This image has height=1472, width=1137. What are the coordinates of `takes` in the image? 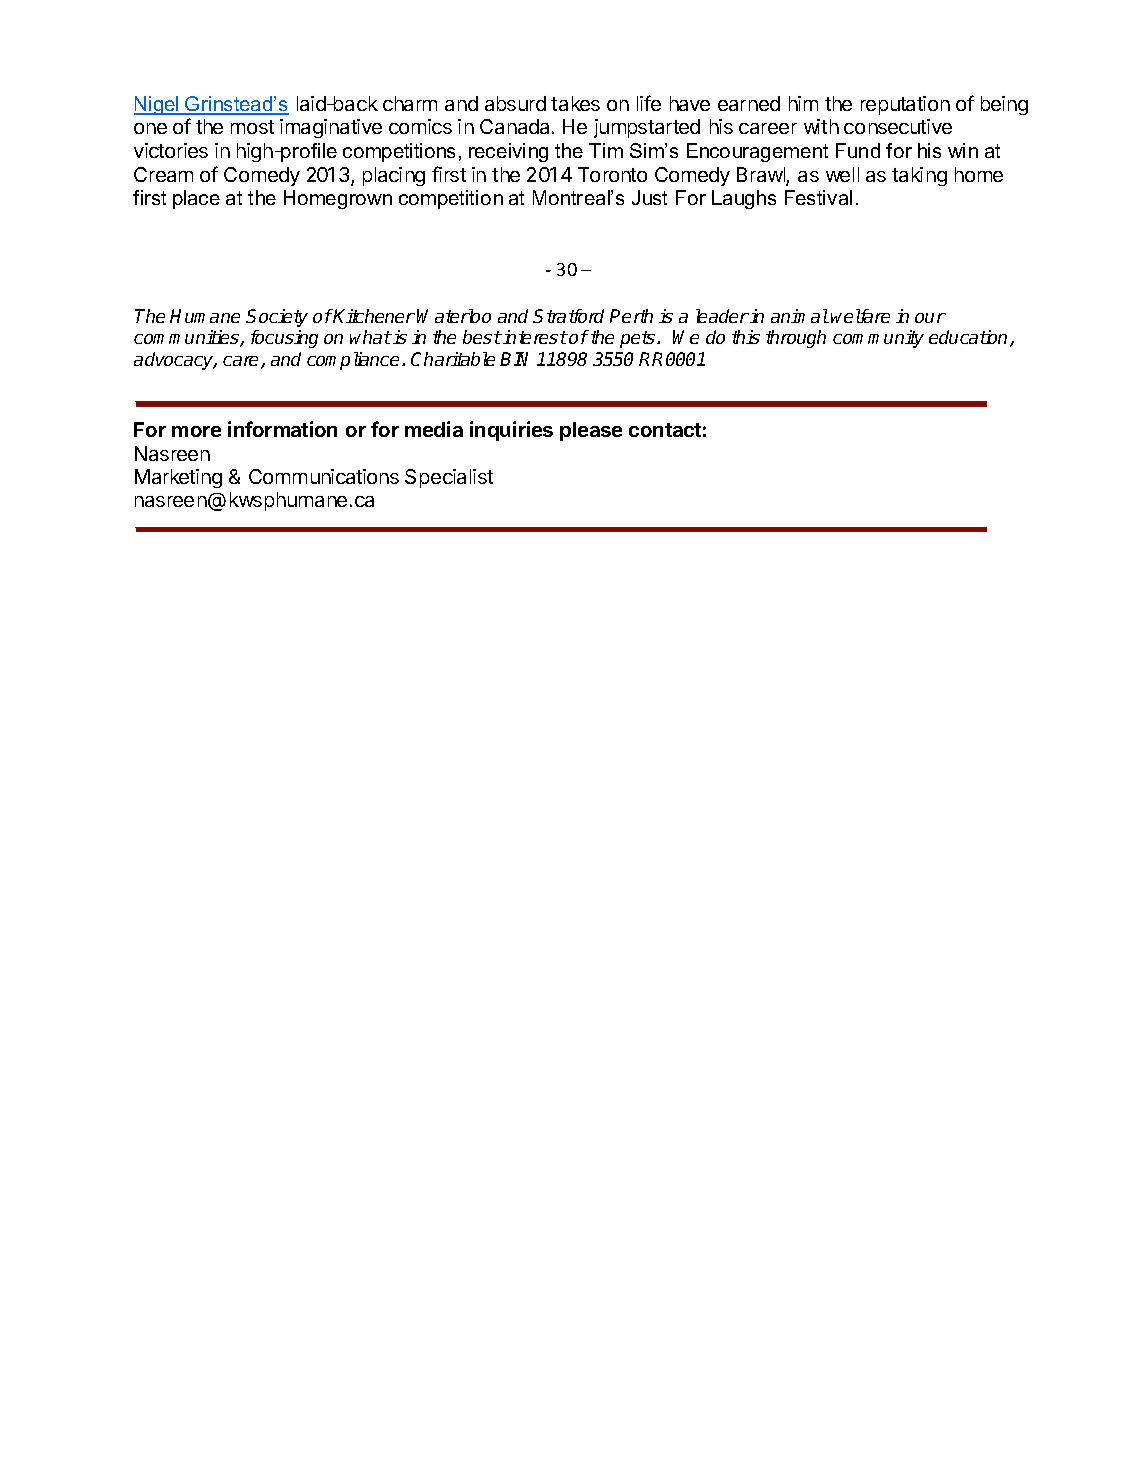 It's located at (575, 103).
